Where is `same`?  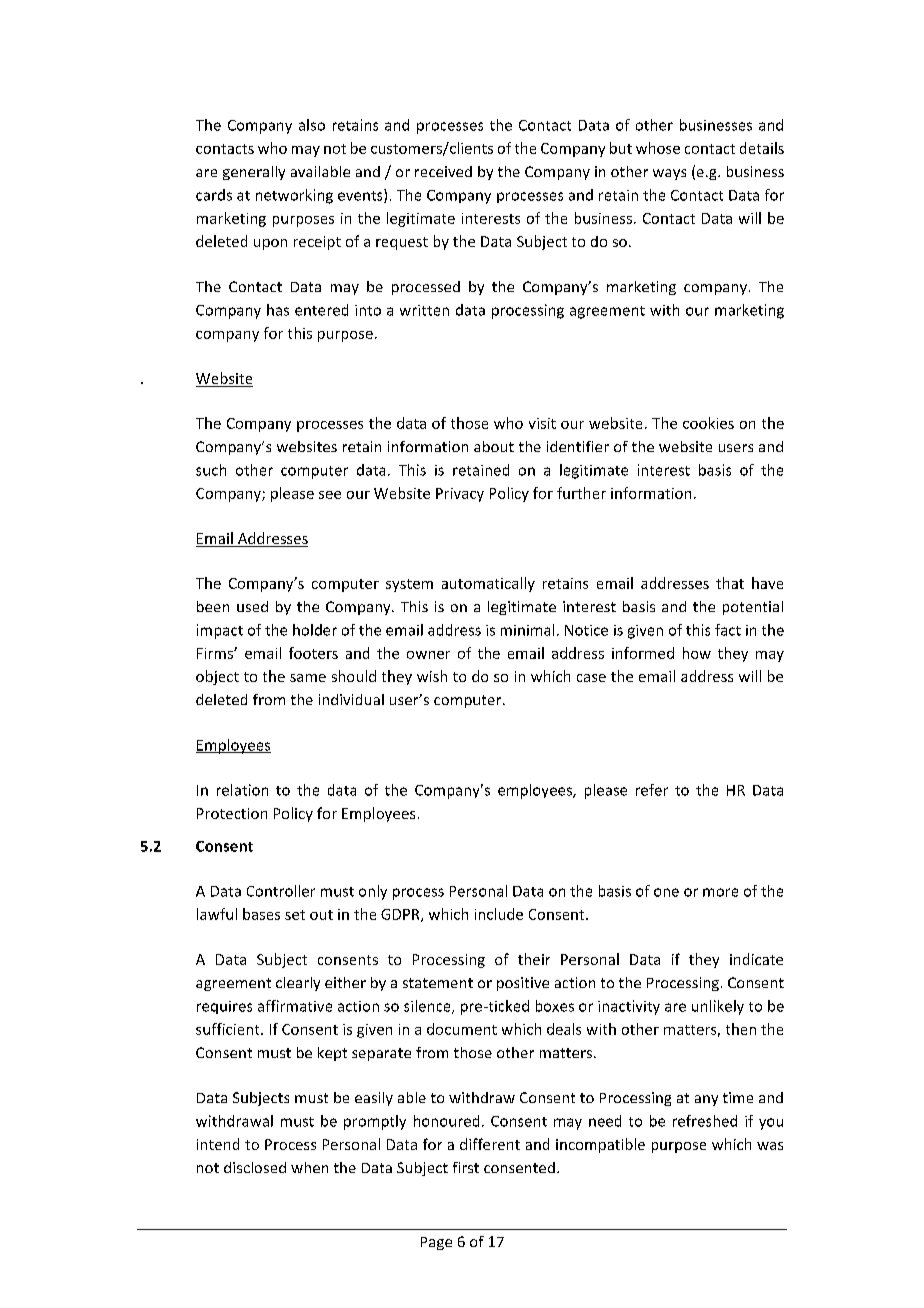
same is located at coordinates (308, 678).
